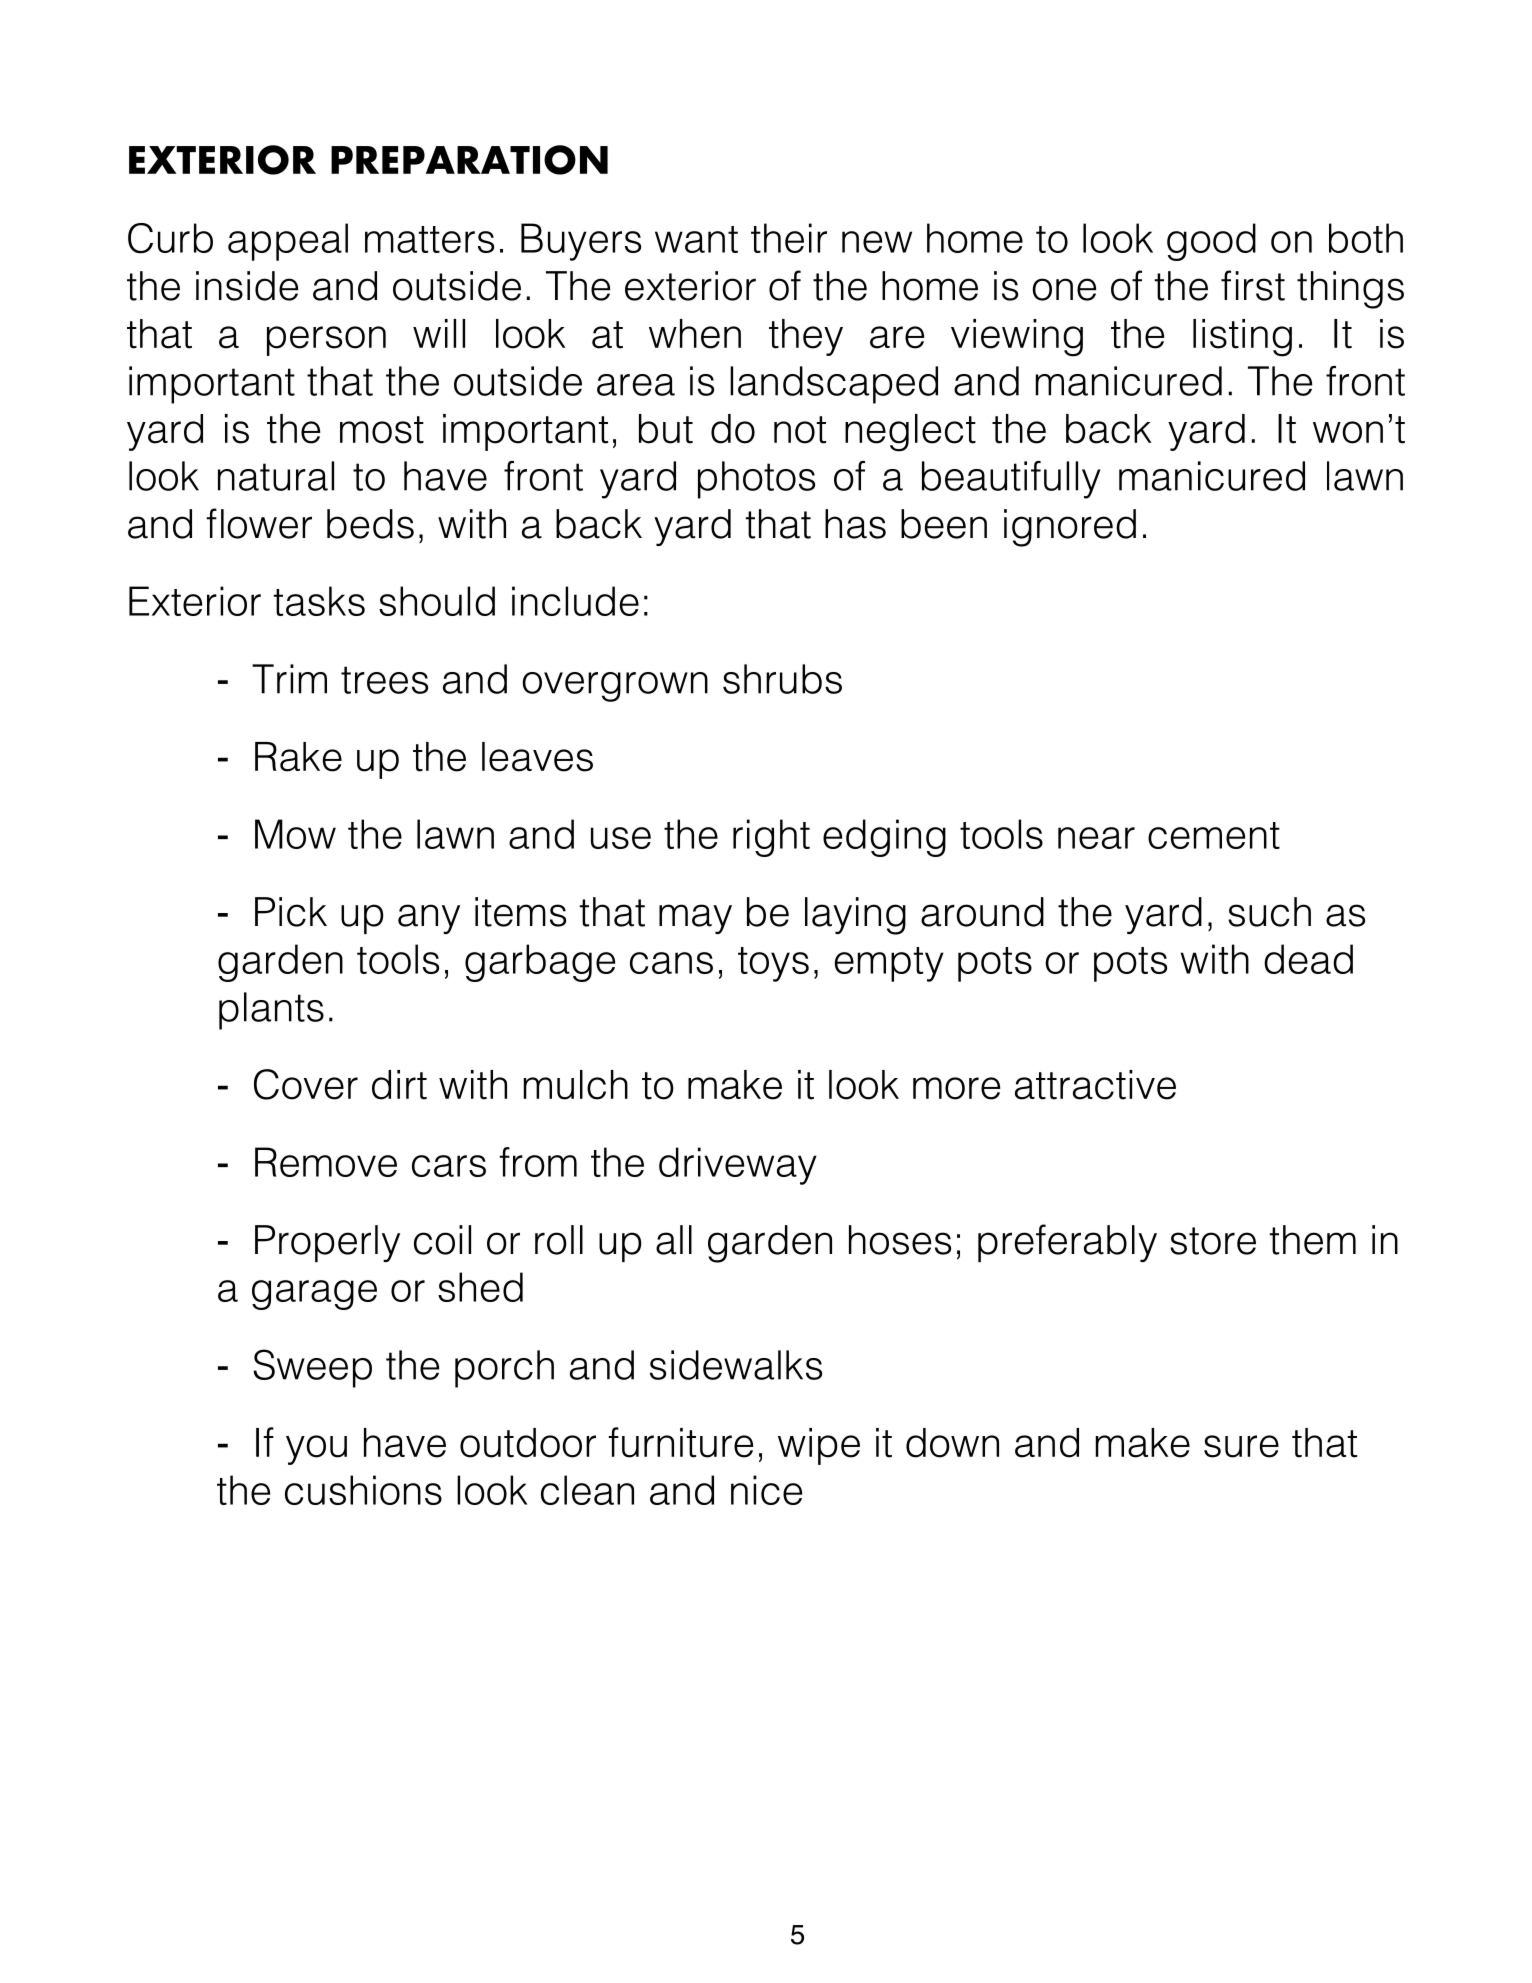 The image size is (1532, 1983). Describe the element at coordinates (288, 242) in the image. I see `appeal` at that location.
